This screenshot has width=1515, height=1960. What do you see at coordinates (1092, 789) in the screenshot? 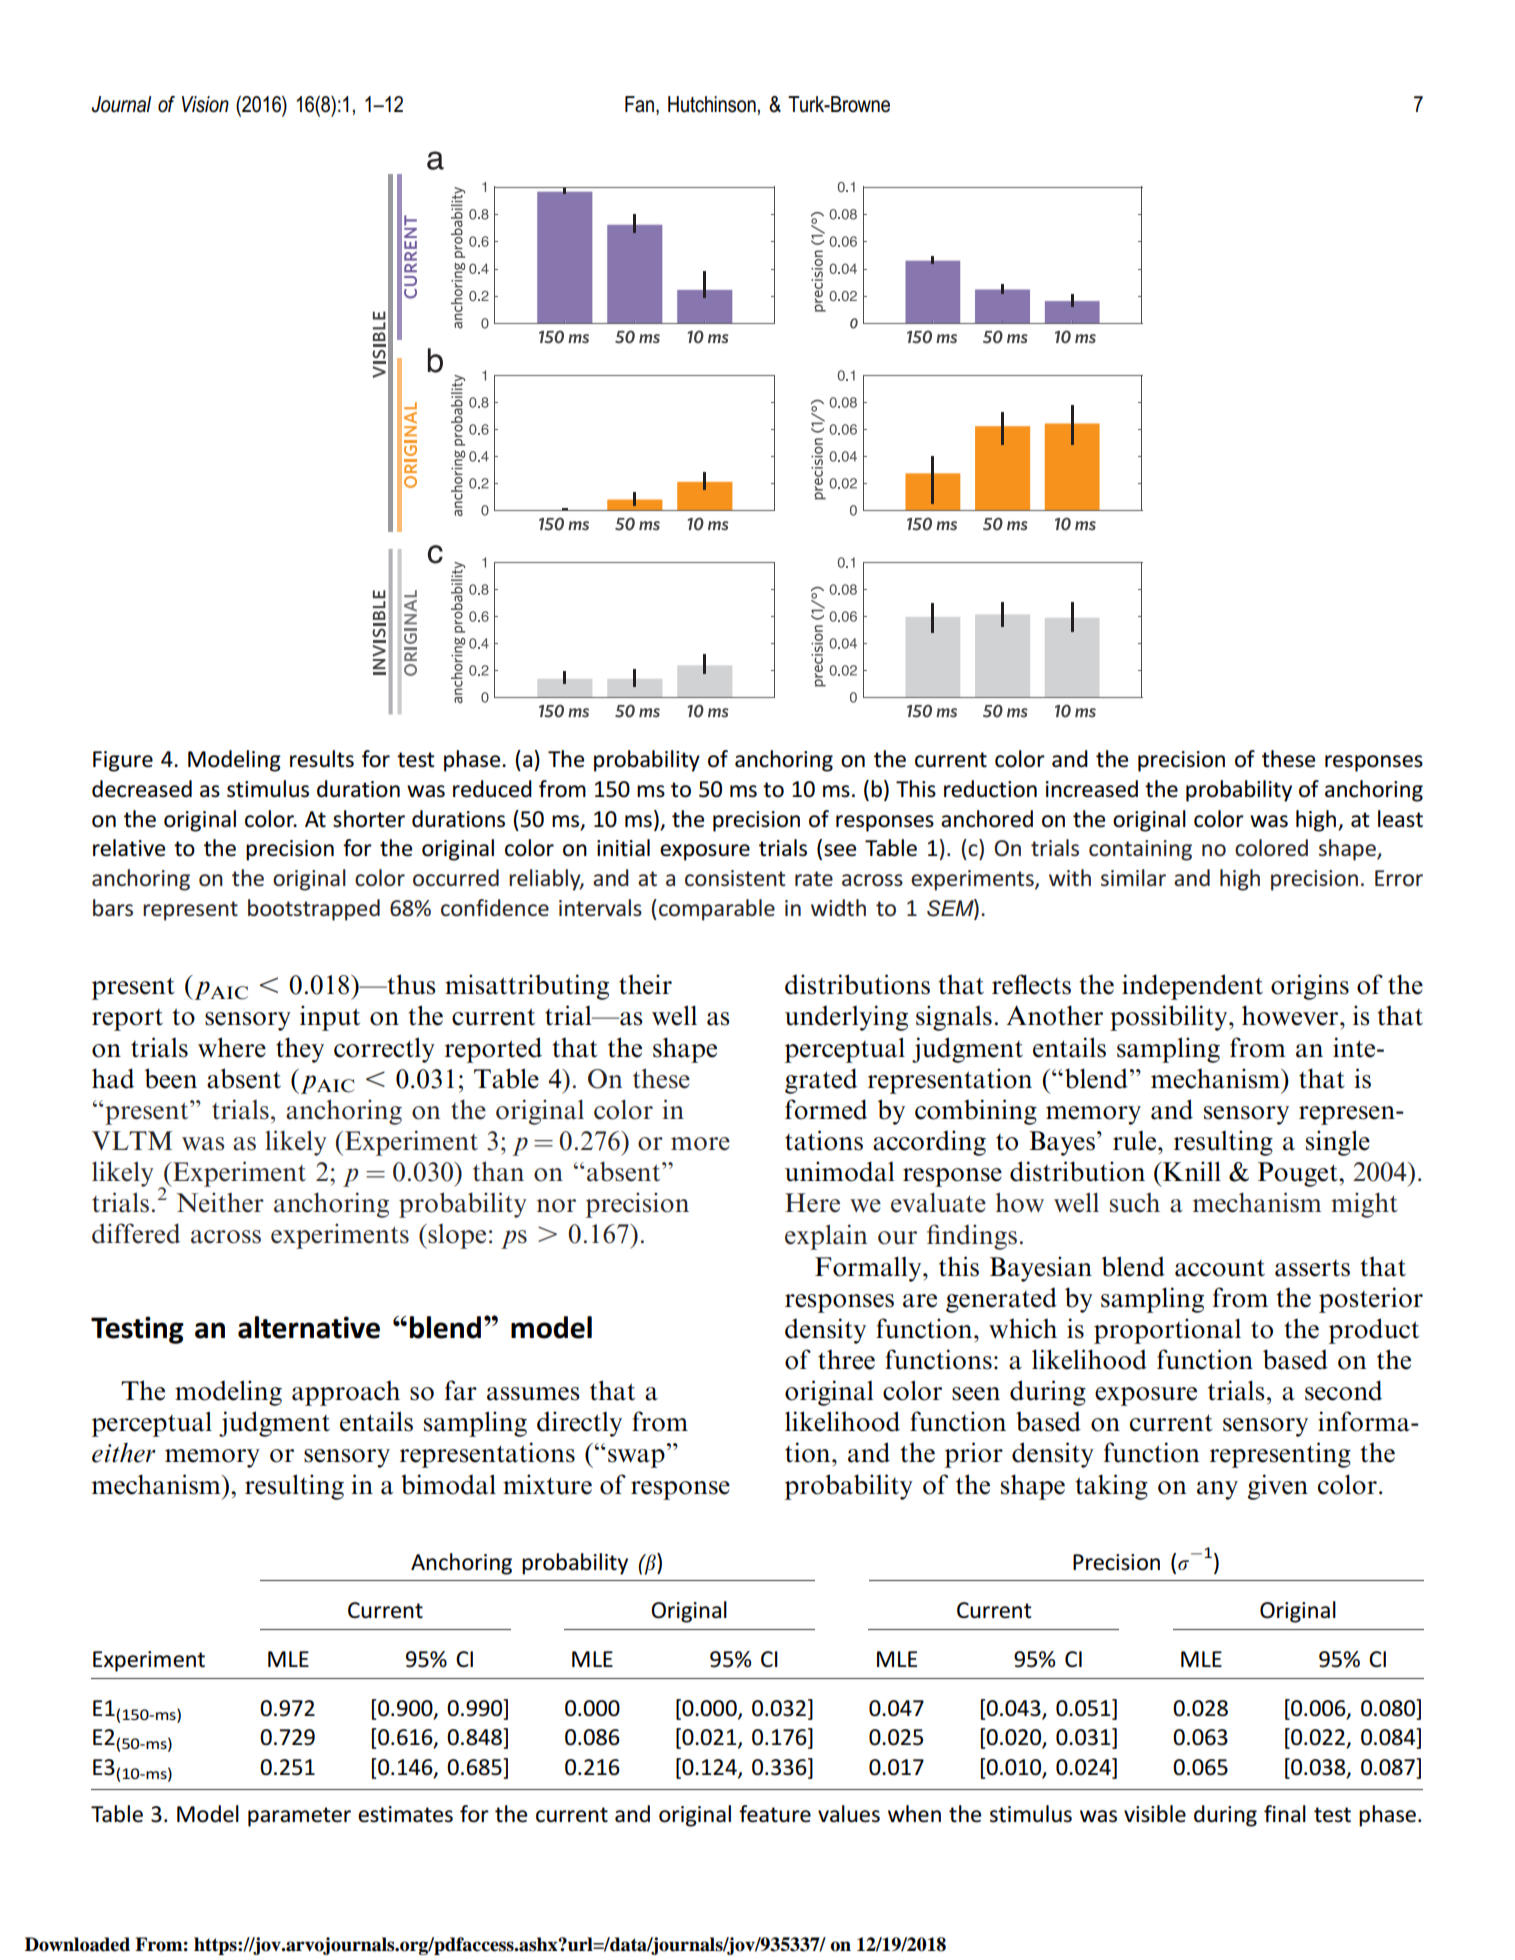
I see `increased` at bounding box center [1092, 789].
